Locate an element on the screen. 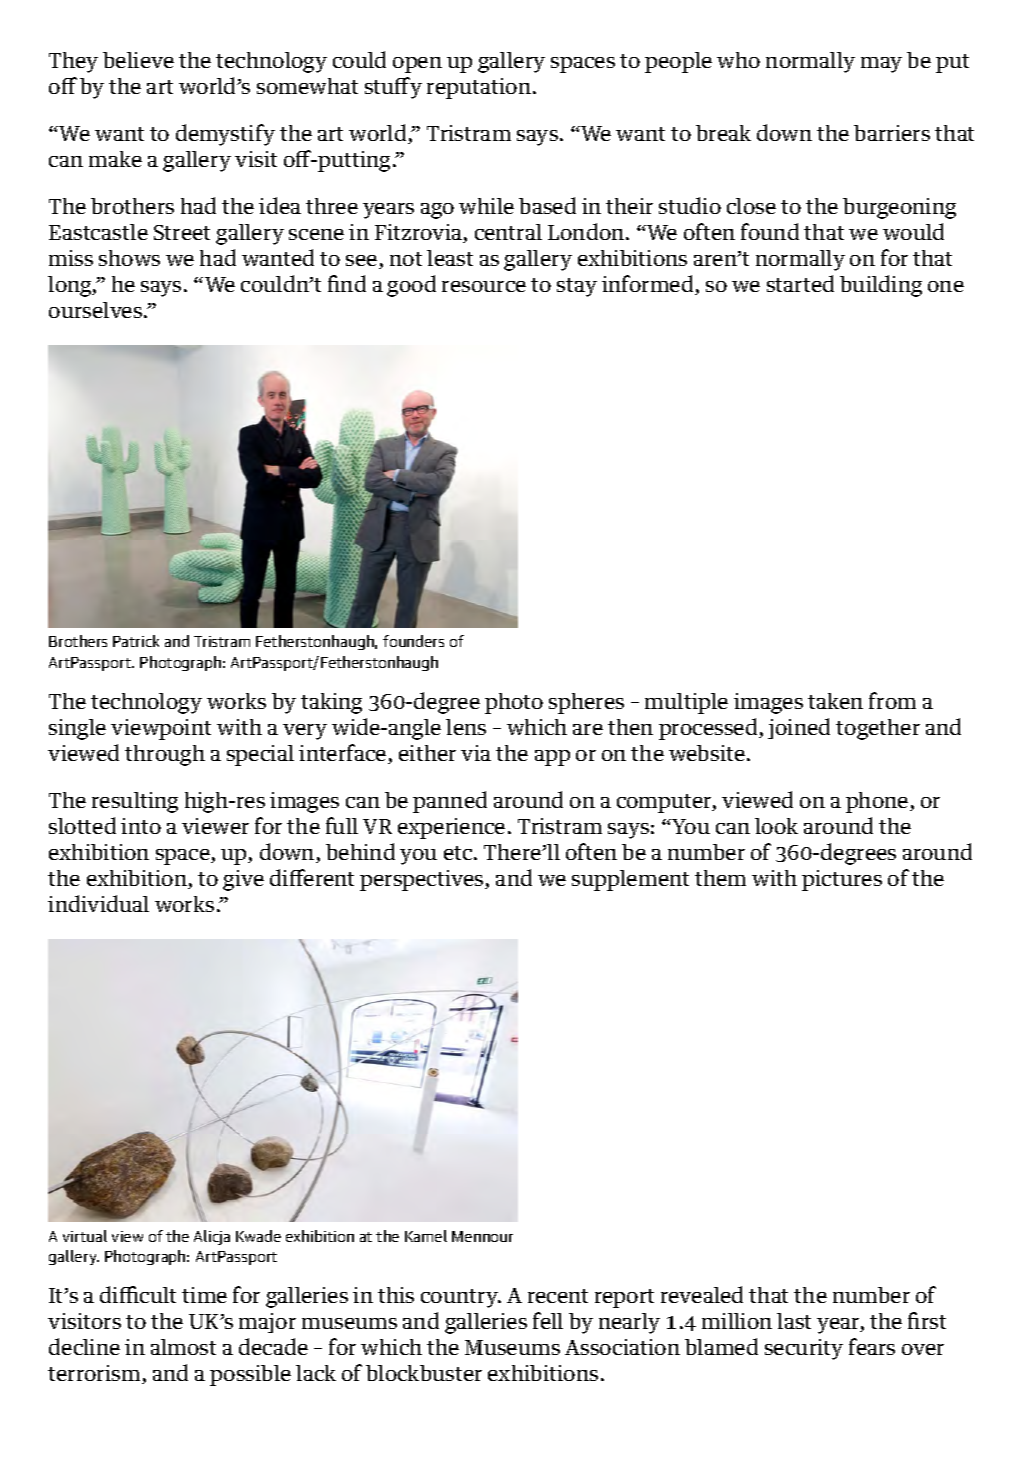 The width and height of the screenshot is (1034, 1461). may is located at coordinates (881, 65).
